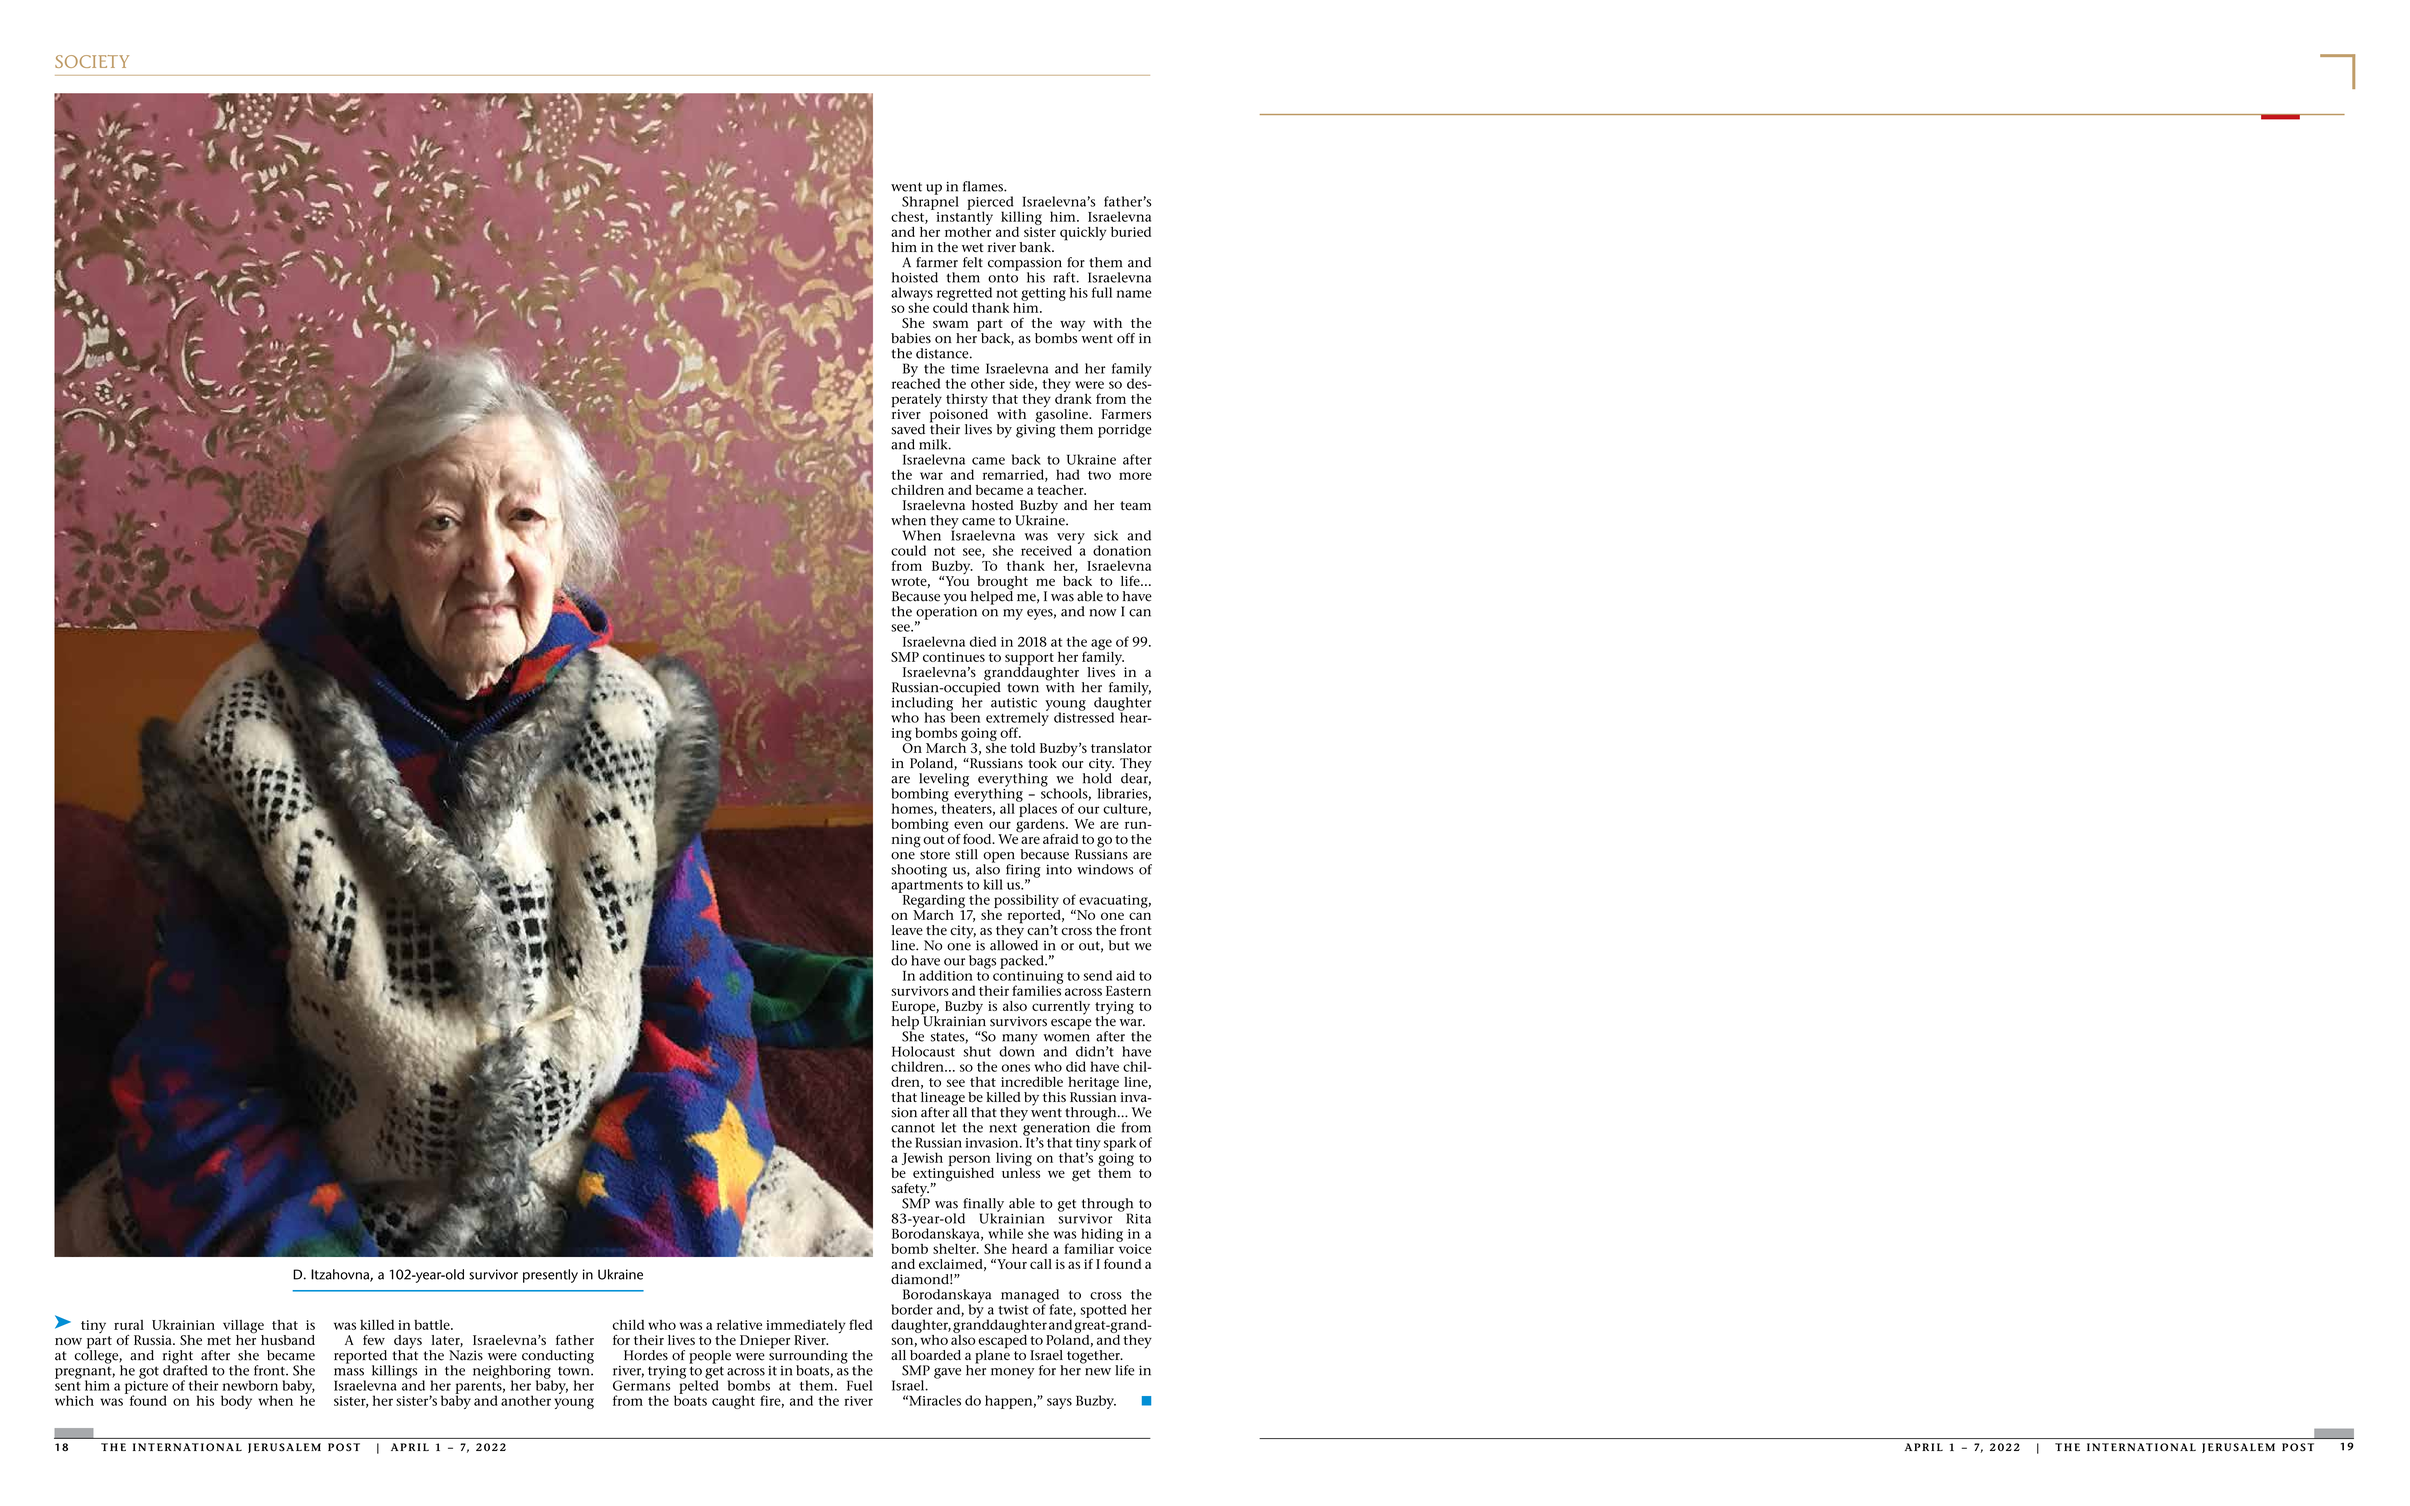  I want to click on Shrapnel, so click(929, 203).
